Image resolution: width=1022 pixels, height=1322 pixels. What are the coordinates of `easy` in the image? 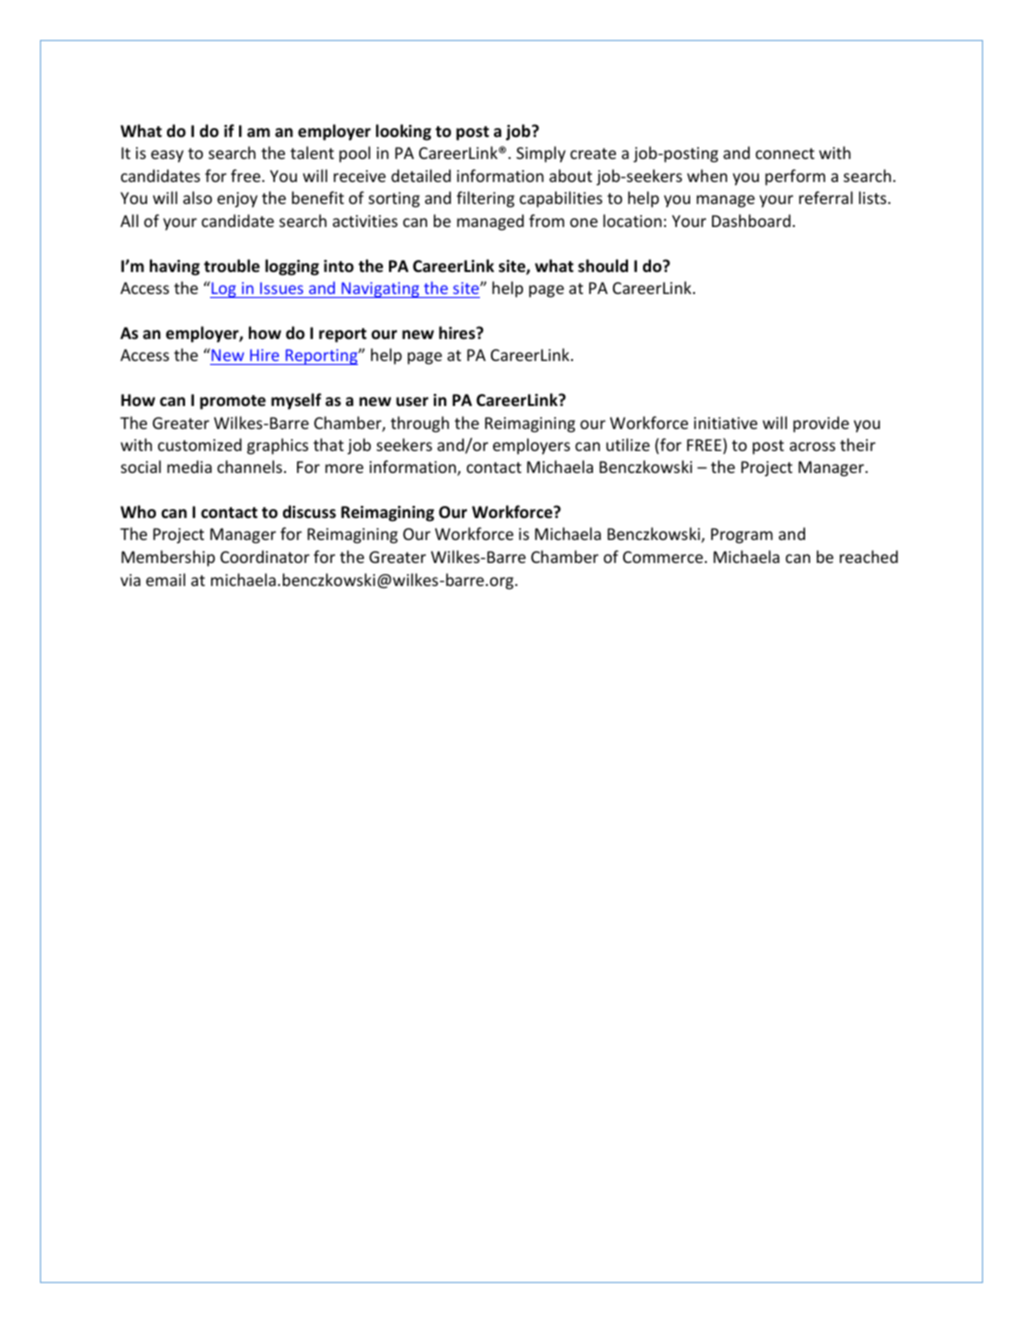 It's located at (167, 156).
